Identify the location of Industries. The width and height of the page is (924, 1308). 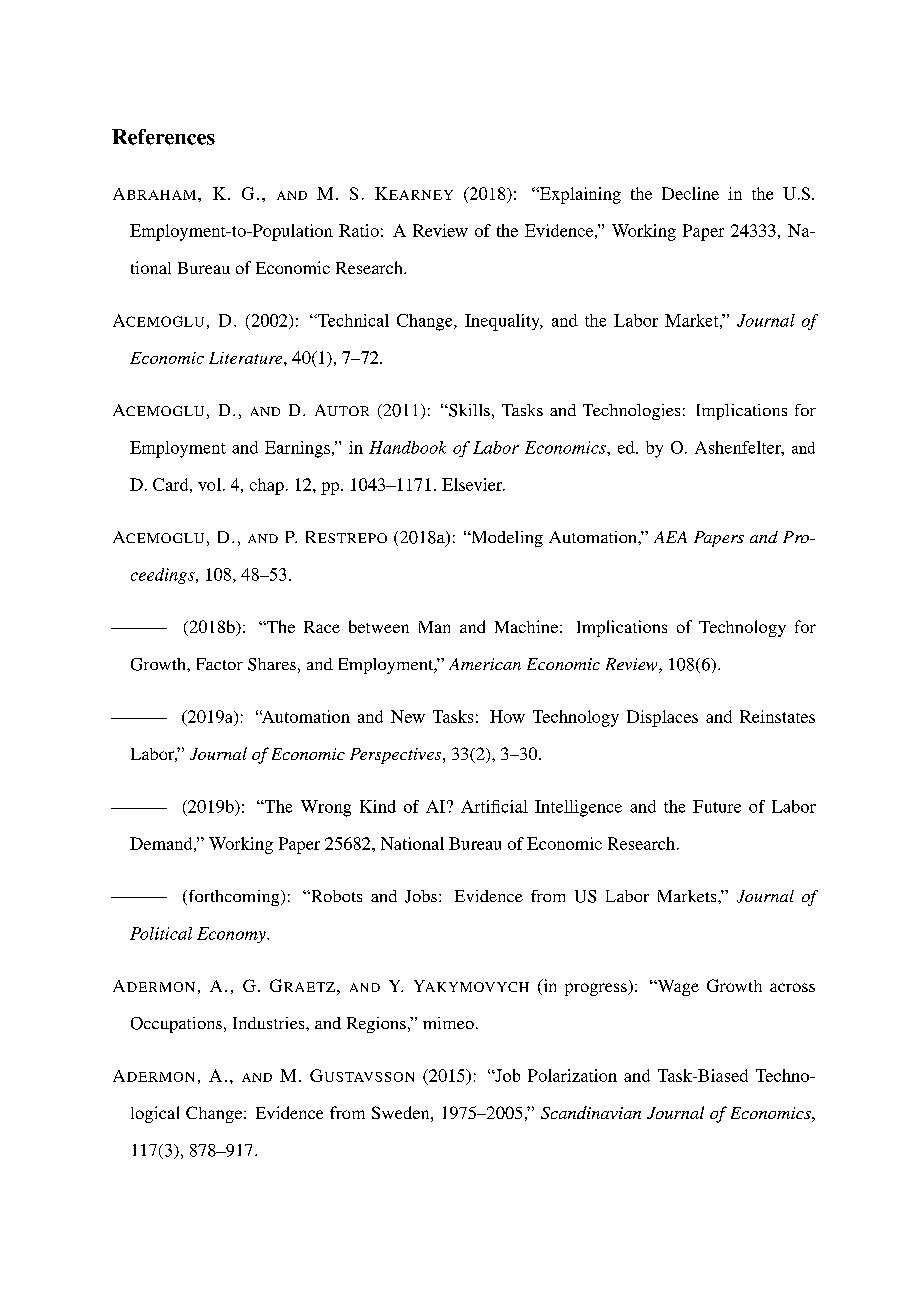
(270, 1023).
